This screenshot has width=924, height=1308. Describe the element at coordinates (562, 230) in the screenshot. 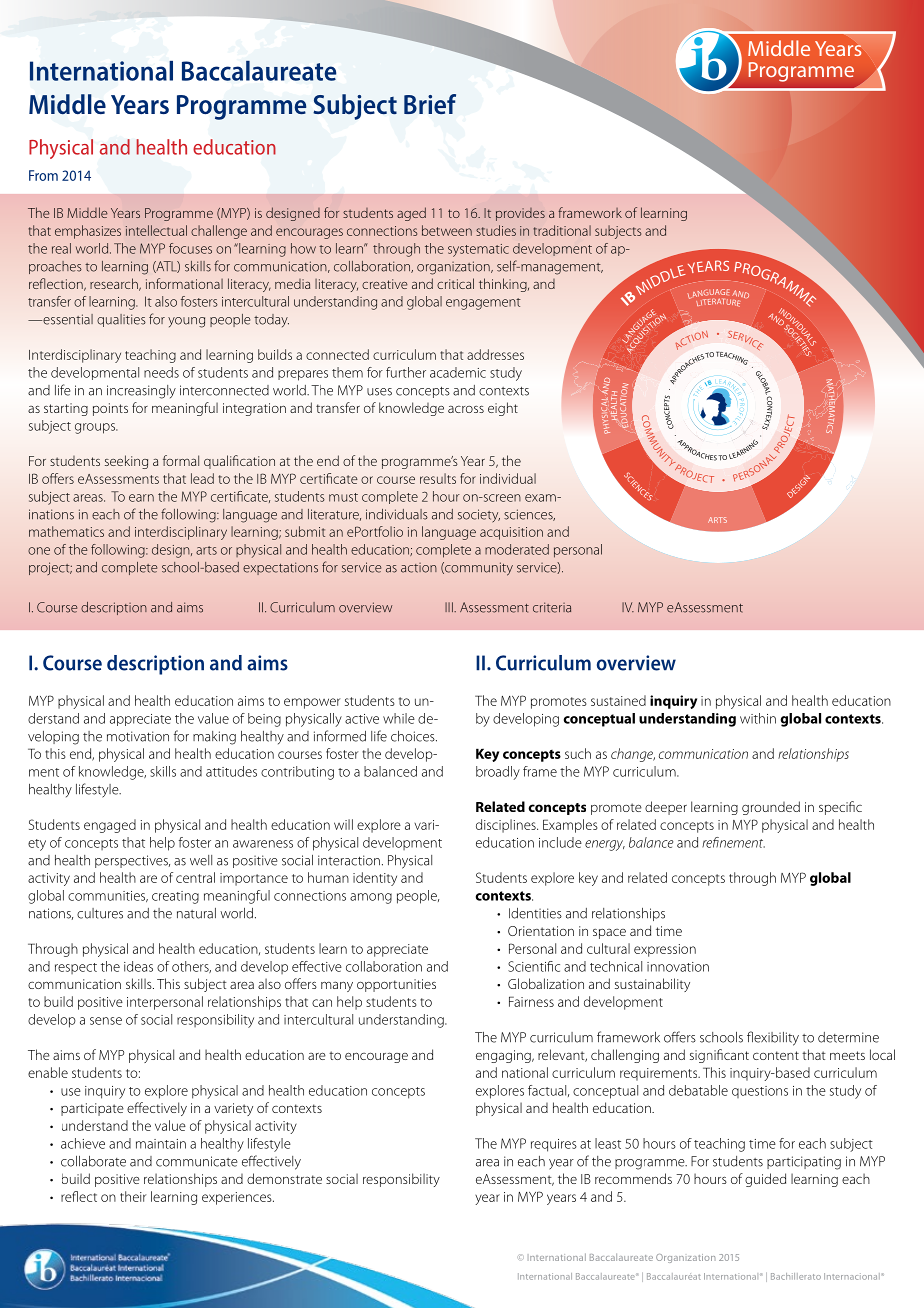

I see `traditional` at that location.
